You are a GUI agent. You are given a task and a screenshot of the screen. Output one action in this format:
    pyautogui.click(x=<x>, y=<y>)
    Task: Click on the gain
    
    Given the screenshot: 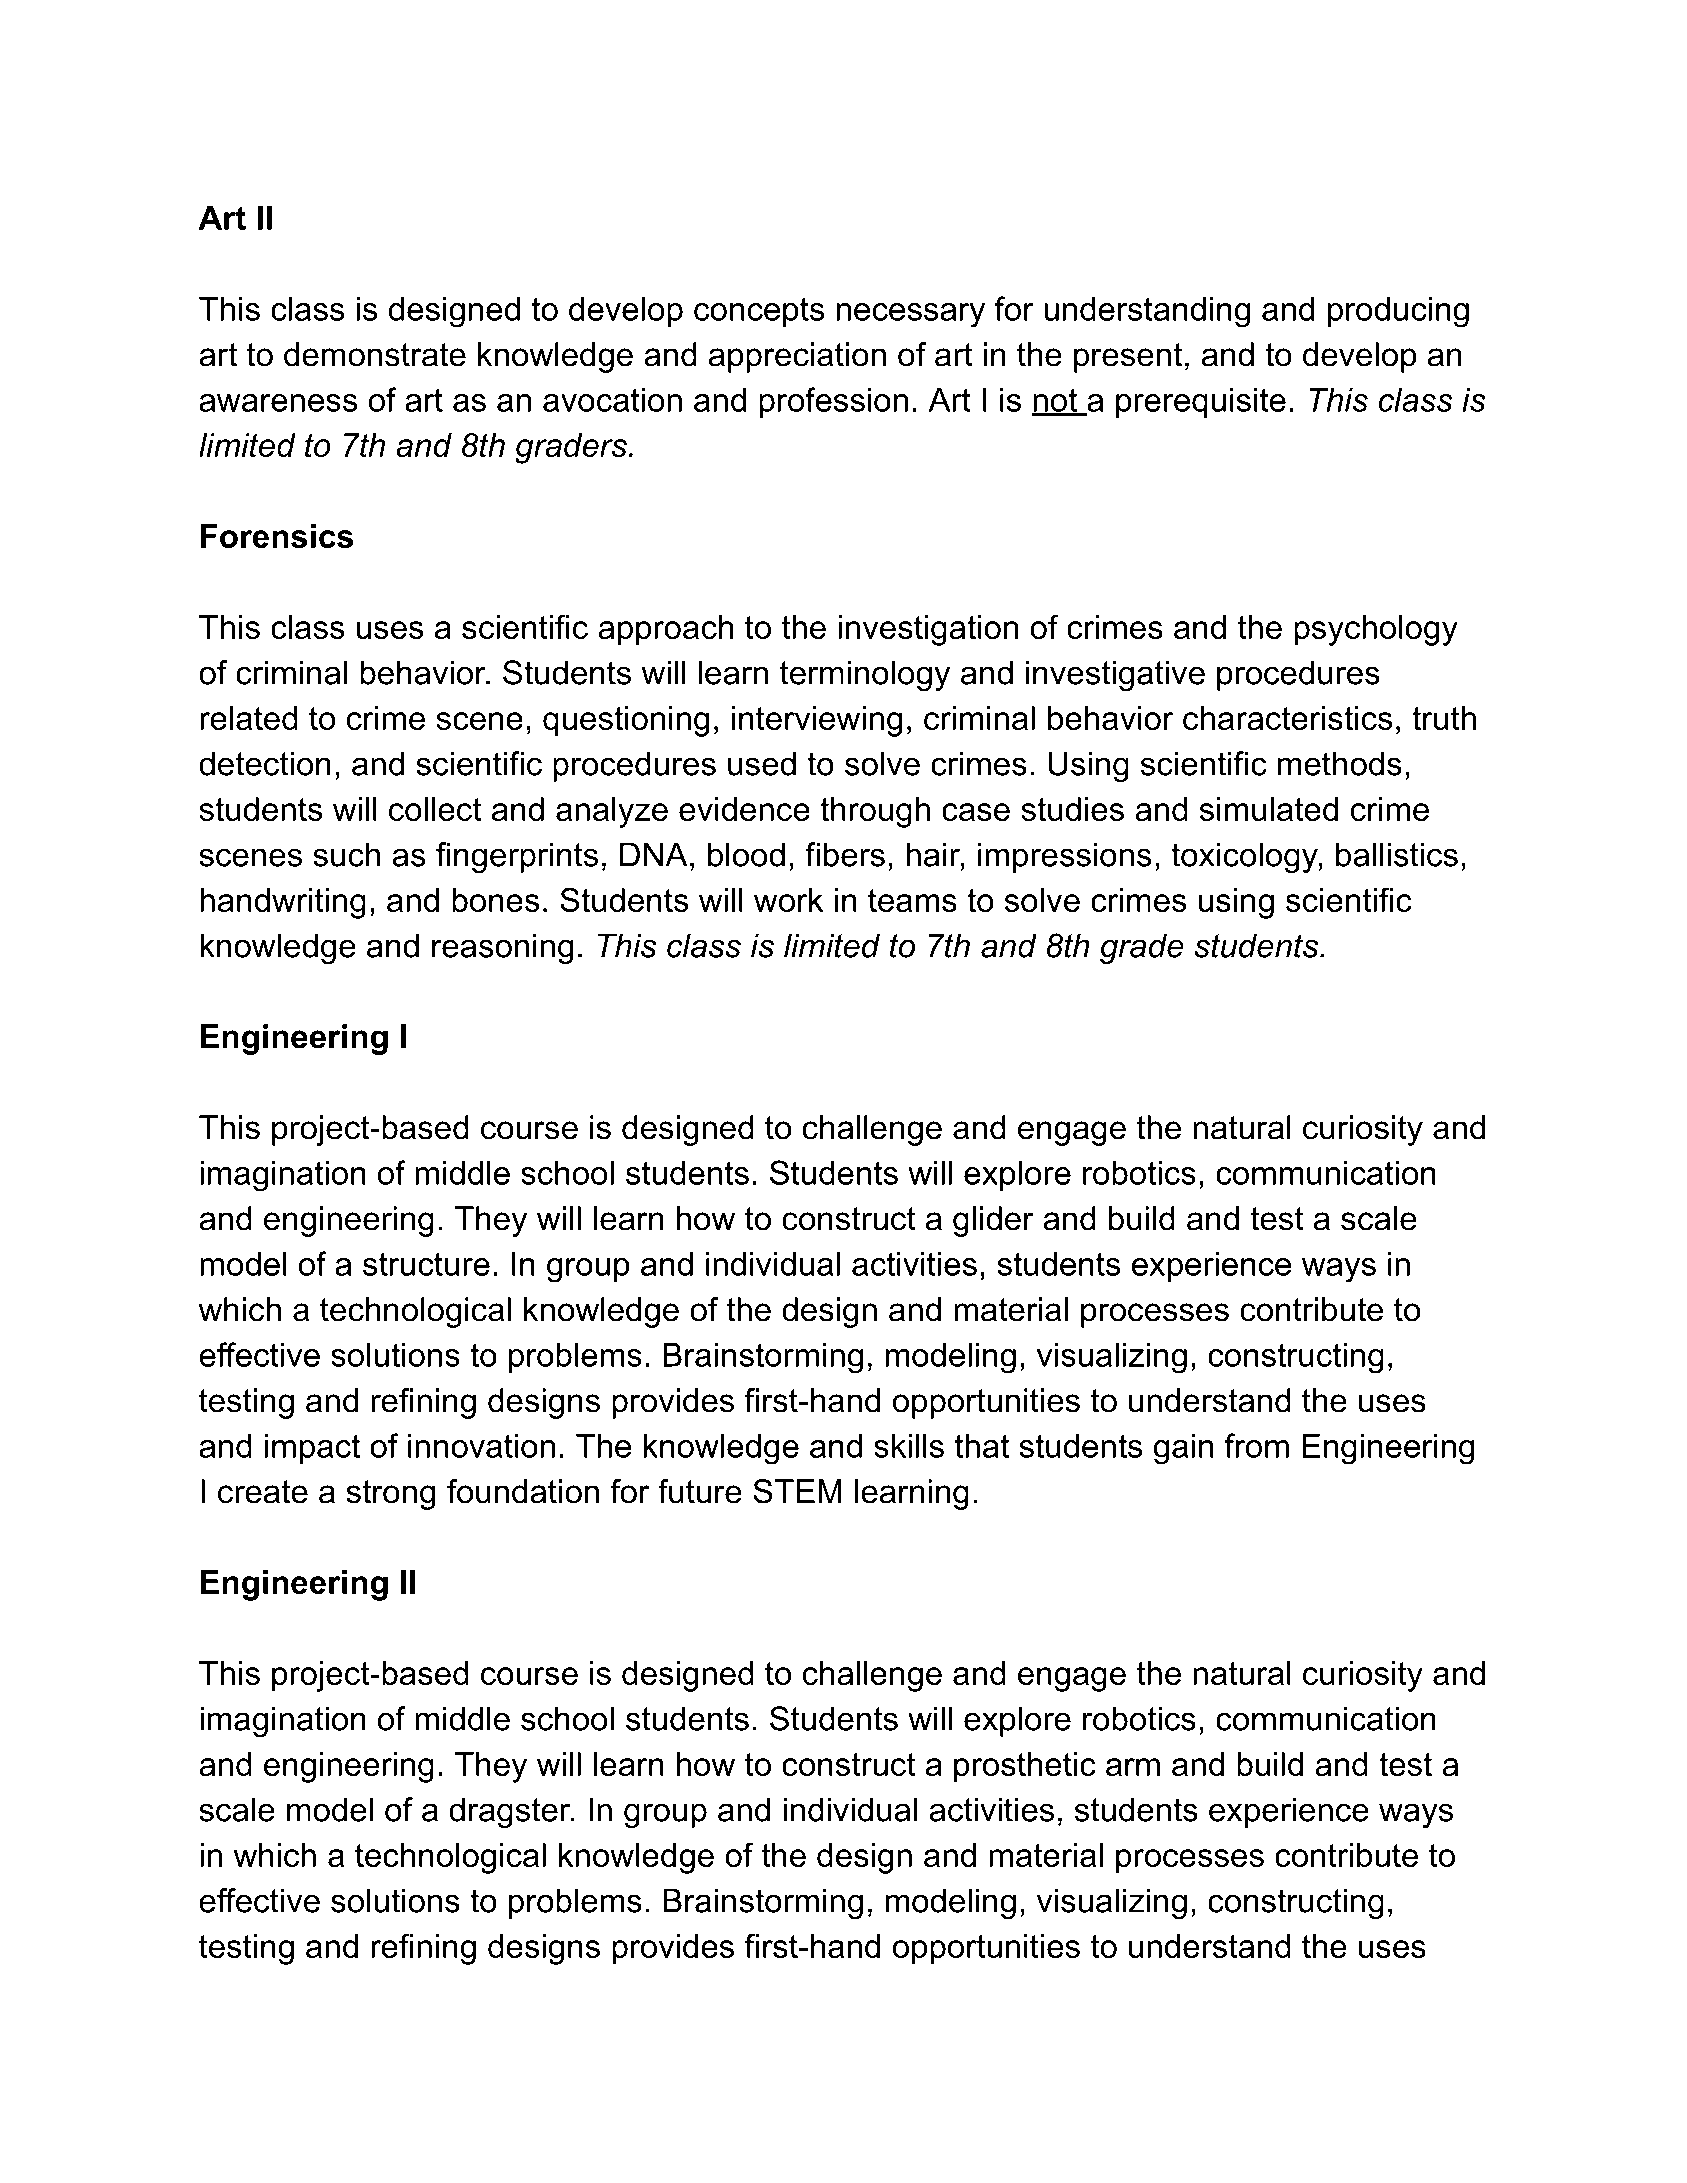 What is the action you would take?
    pyautogui.click(x=1183, y=1449)
